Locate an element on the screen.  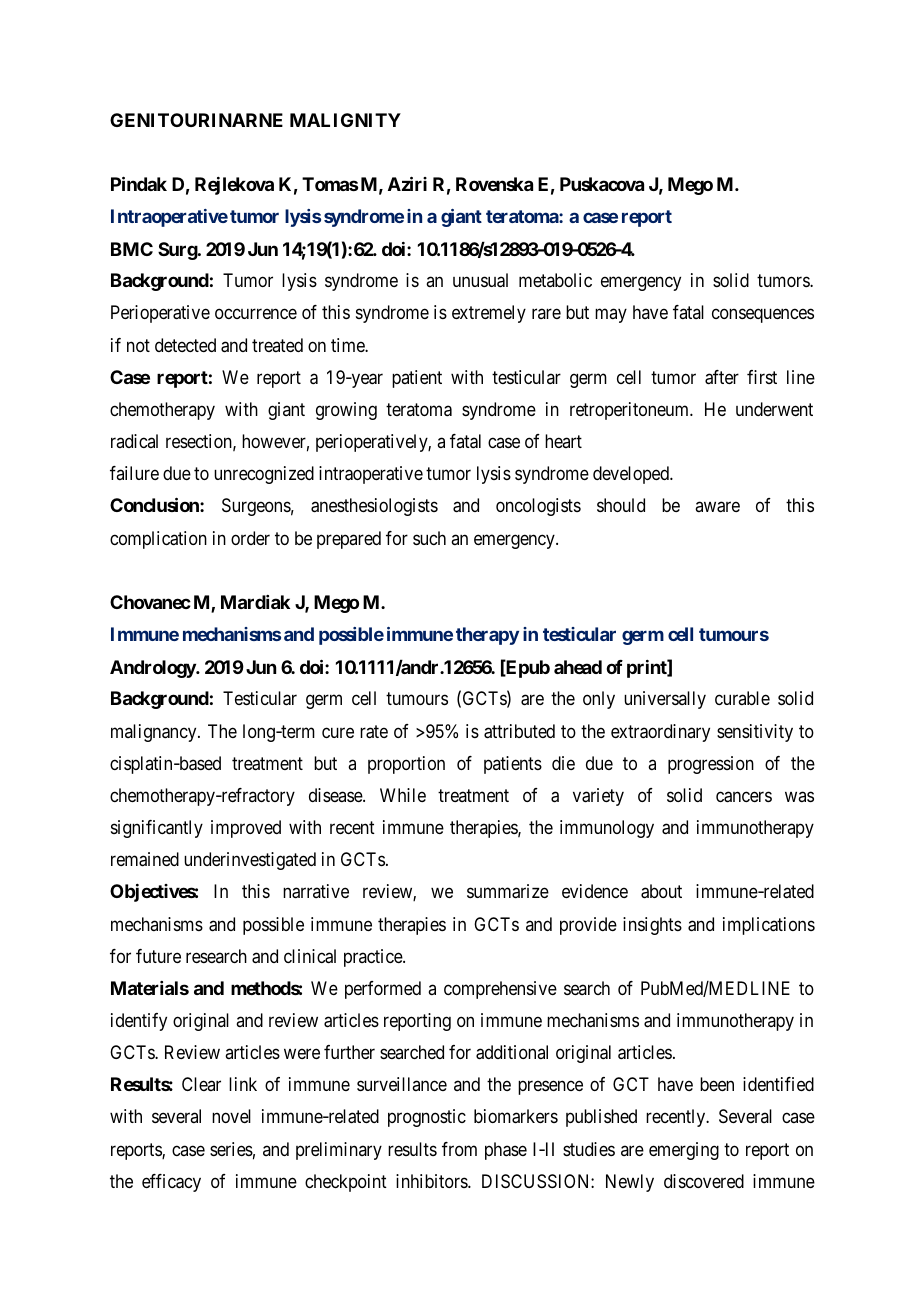
from is located at coordinates (459, 1149).
